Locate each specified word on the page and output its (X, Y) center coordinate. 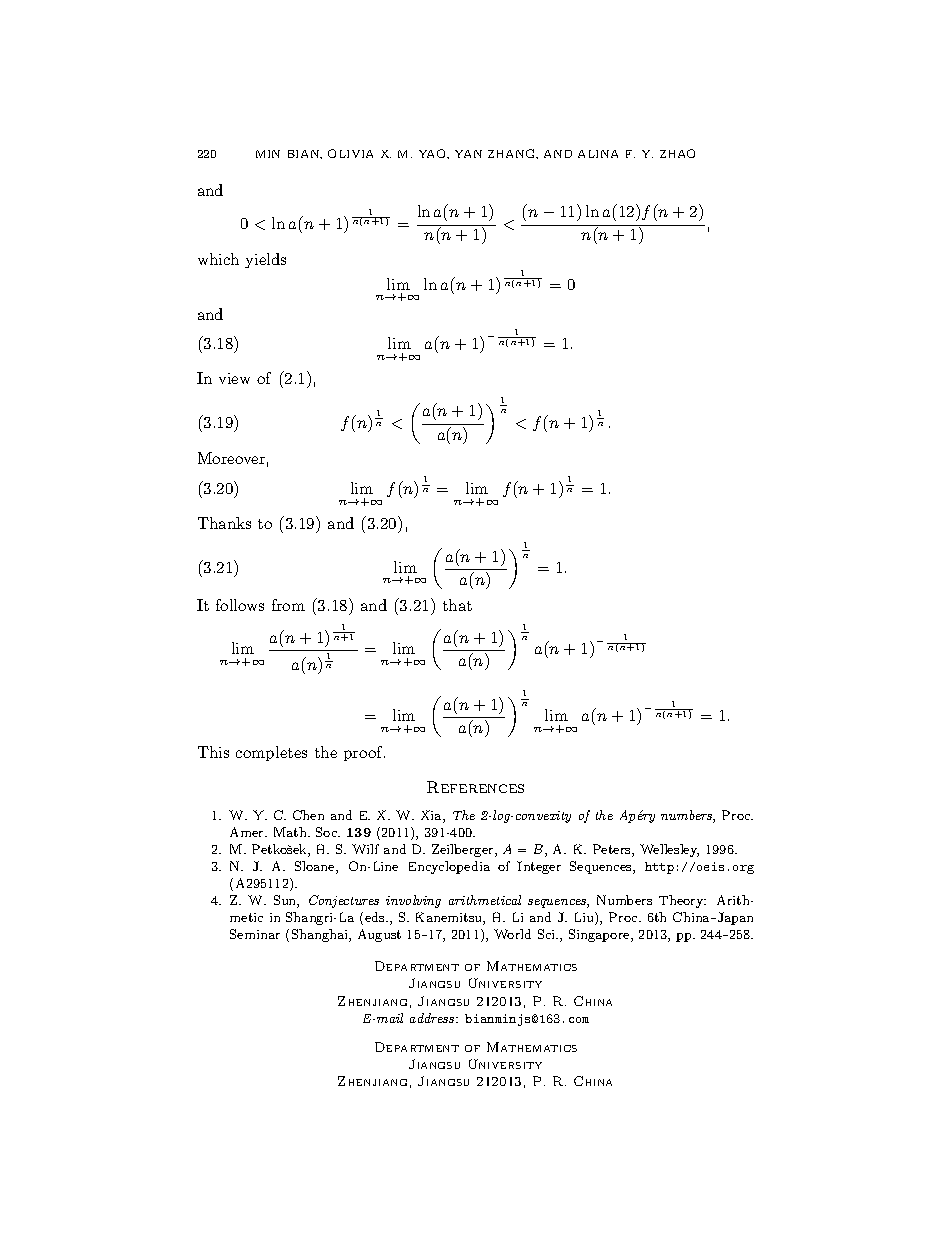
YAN (468, 154)
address (433, 1018)
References (475, 787)
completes (271, 753)
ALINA (598, 154)
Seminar (255, 934)
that (457, 605)
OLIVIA (350, 153)
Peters (613, 850)
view (234, 378)
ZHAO (677, 153)
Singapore (600, 935)
